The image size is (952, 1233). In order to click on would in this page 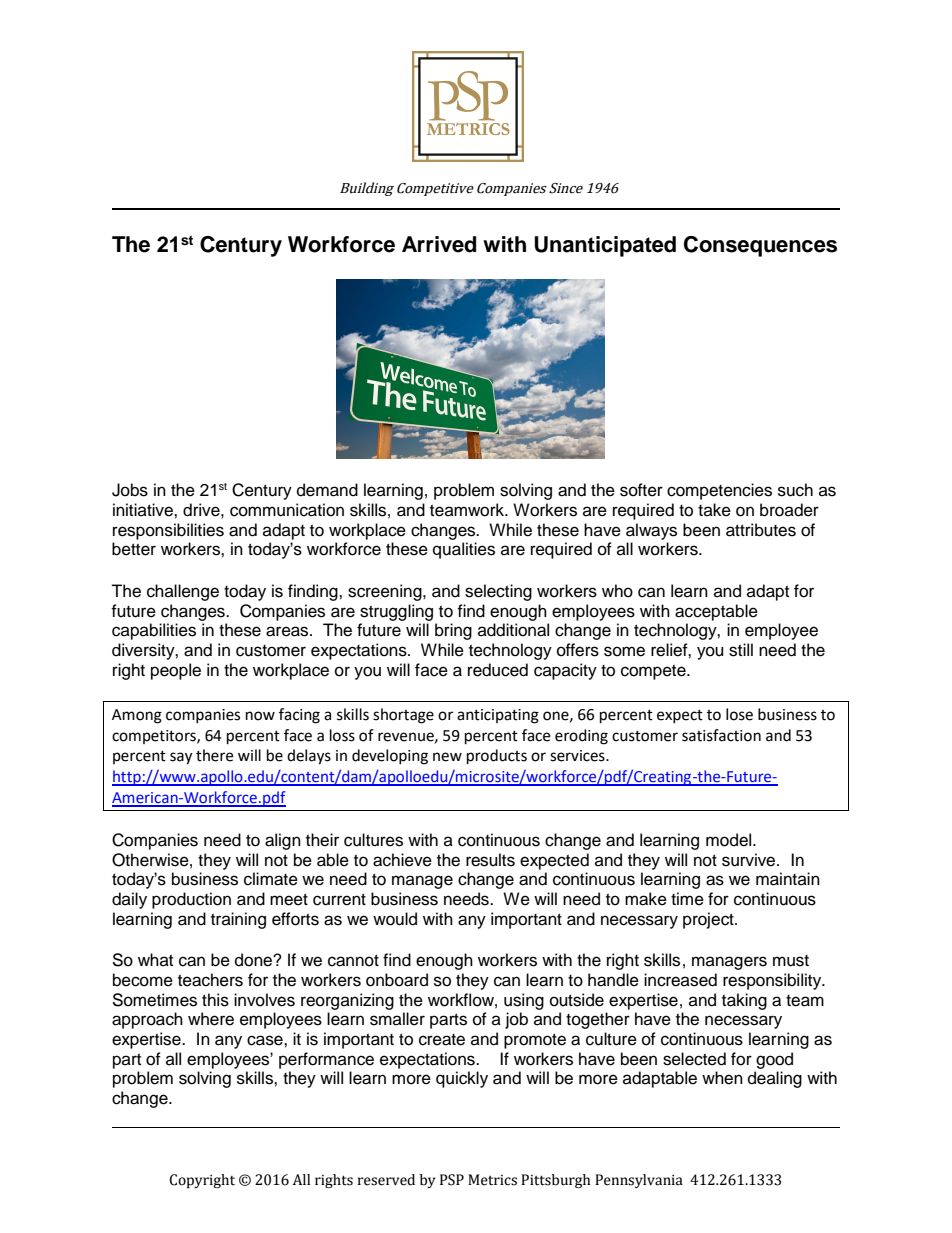, I will do `click(395, 919)`.
